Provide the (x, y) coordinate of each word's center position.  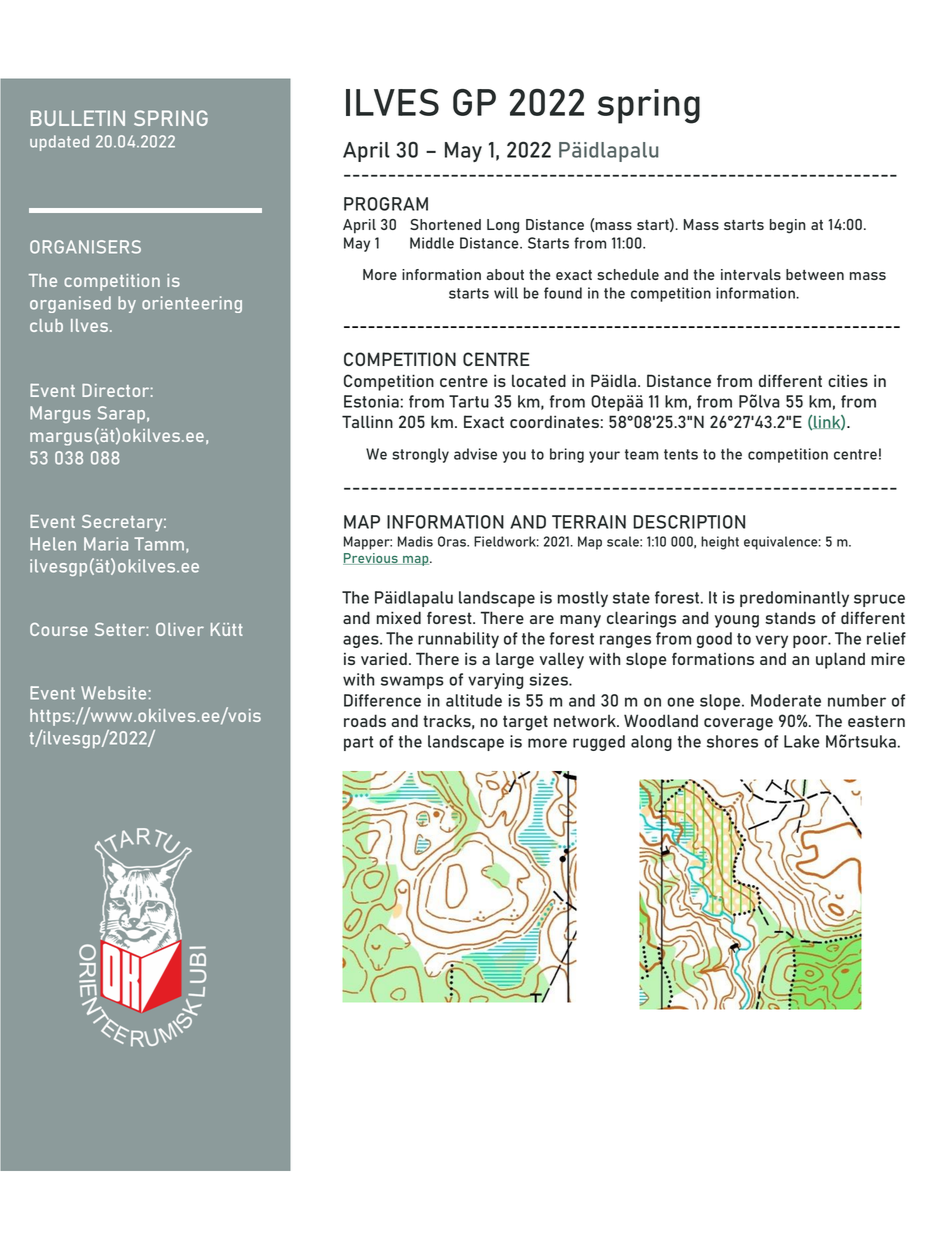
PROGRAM (386, 204)
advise (475, 454)
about (505, 274)
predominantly (794, 599)
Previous (371, 559)
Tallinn (367, 421)
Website (113, 693)
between (815, 274)
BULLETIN (78, 118)
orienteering (192, 304)
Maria (106, 544)
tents (681, 454)
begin (788, 226)
